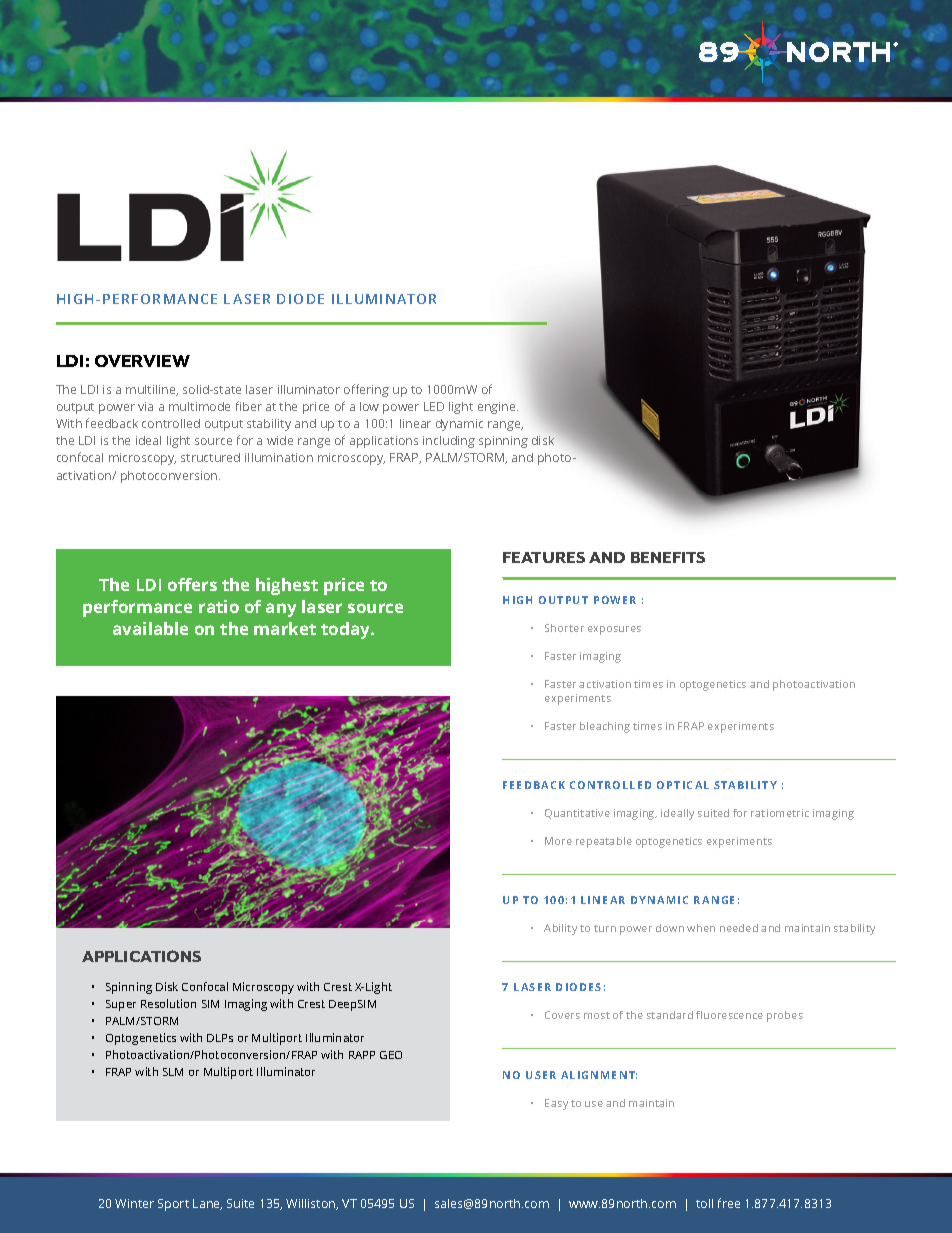  I want to click on Williston, so click(312, 1204).
